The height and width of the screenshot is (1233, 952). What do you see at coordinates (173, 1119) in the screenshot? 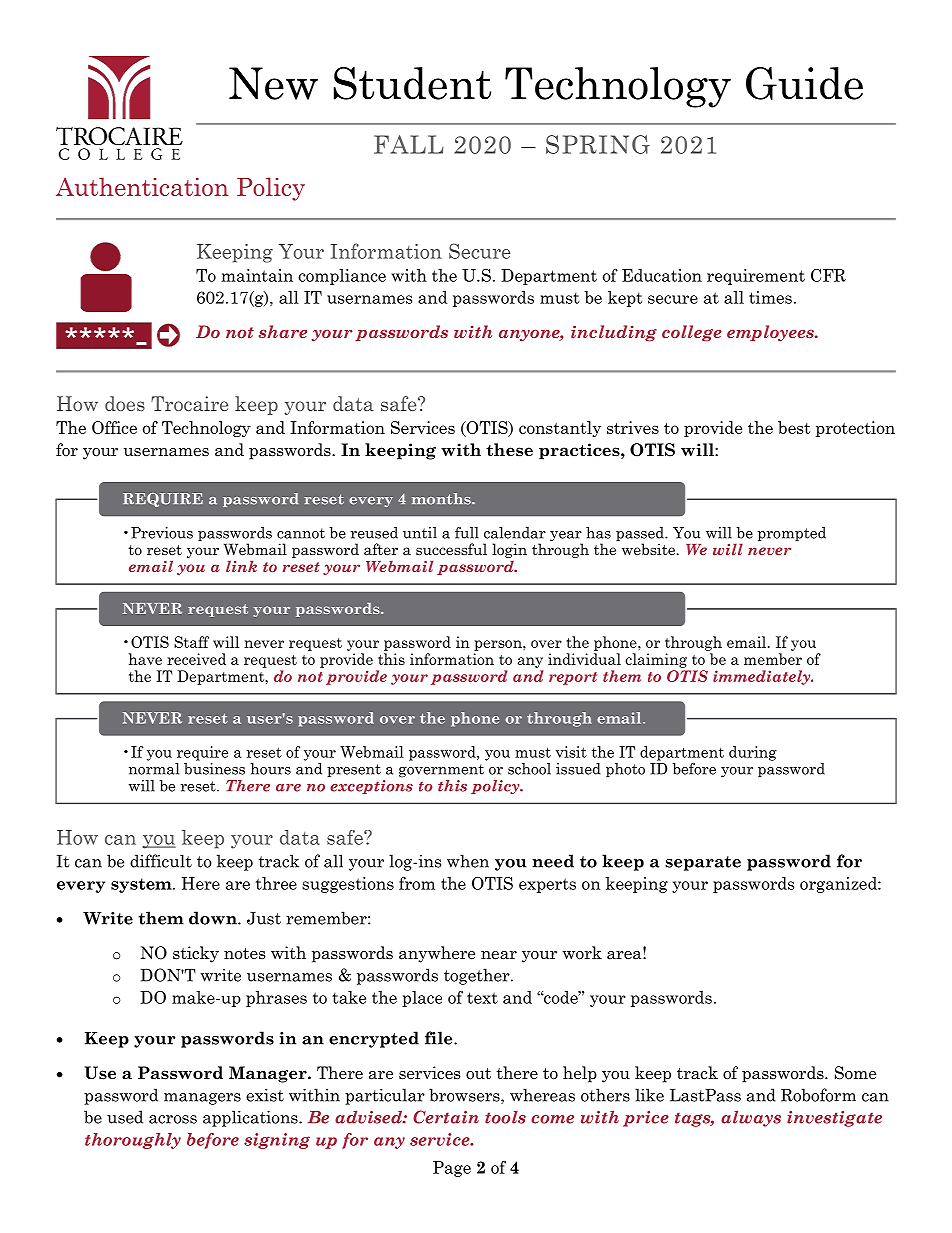
I see `across` at bounding box center [173, 1119].
